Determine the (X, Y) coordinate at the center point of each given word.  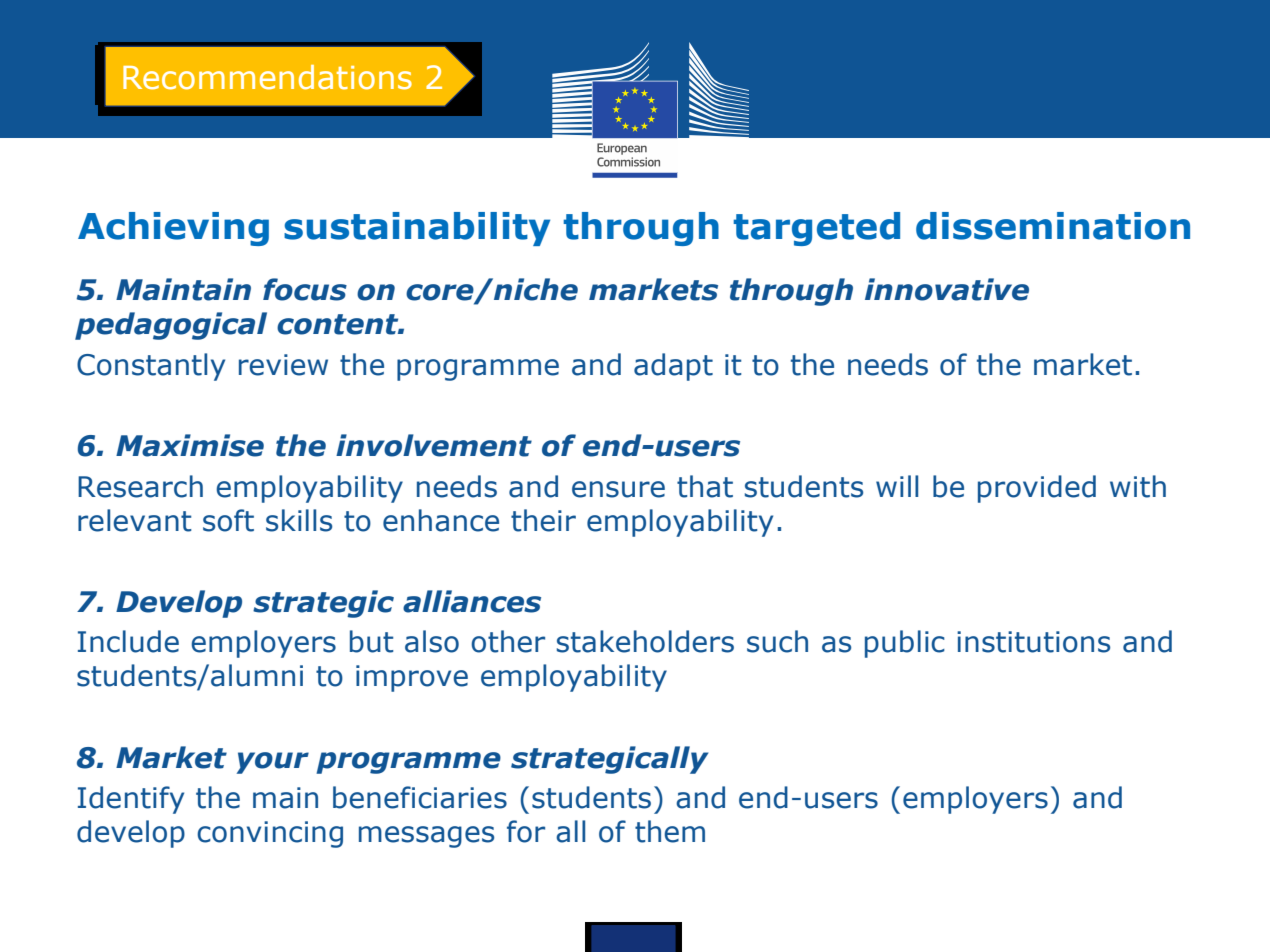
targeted (816, 229)
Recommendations (267, 77)
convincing (270, 834)
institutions (1033, 642)
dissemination (1053, 226)
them (670, 831)
